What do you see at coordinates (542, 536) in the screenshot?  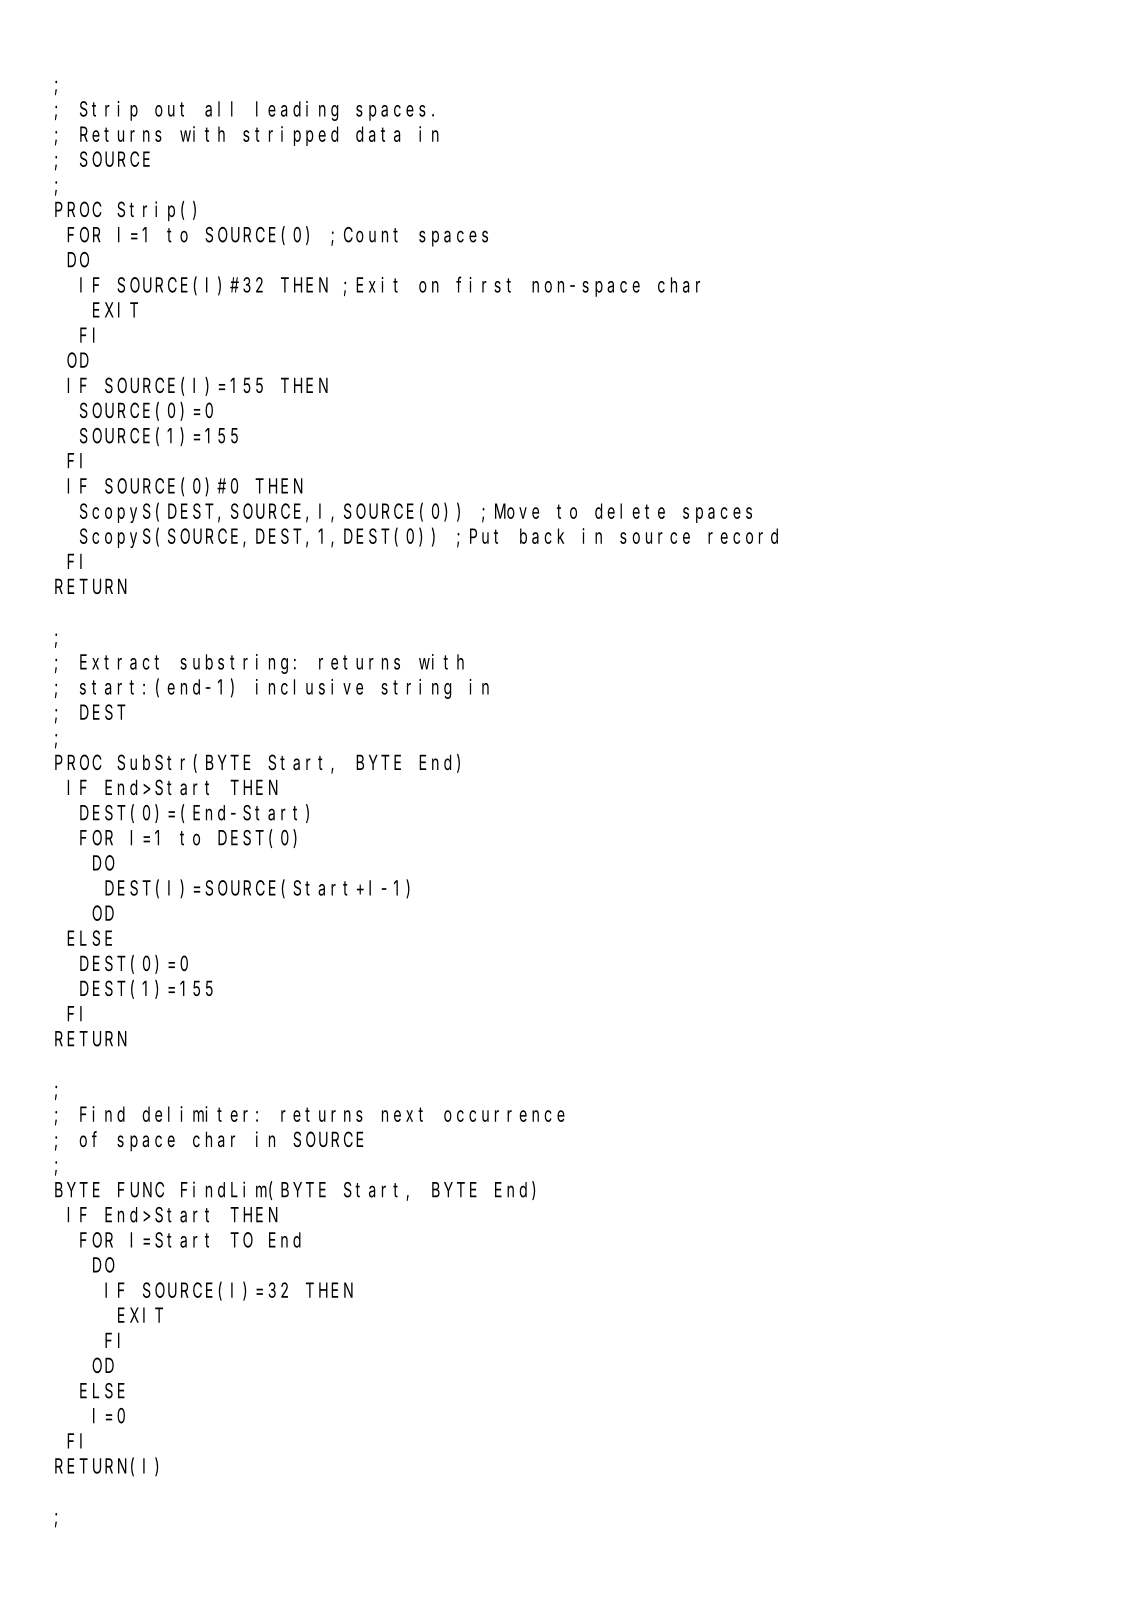 I see `back` at bounding box center [542, 536].
